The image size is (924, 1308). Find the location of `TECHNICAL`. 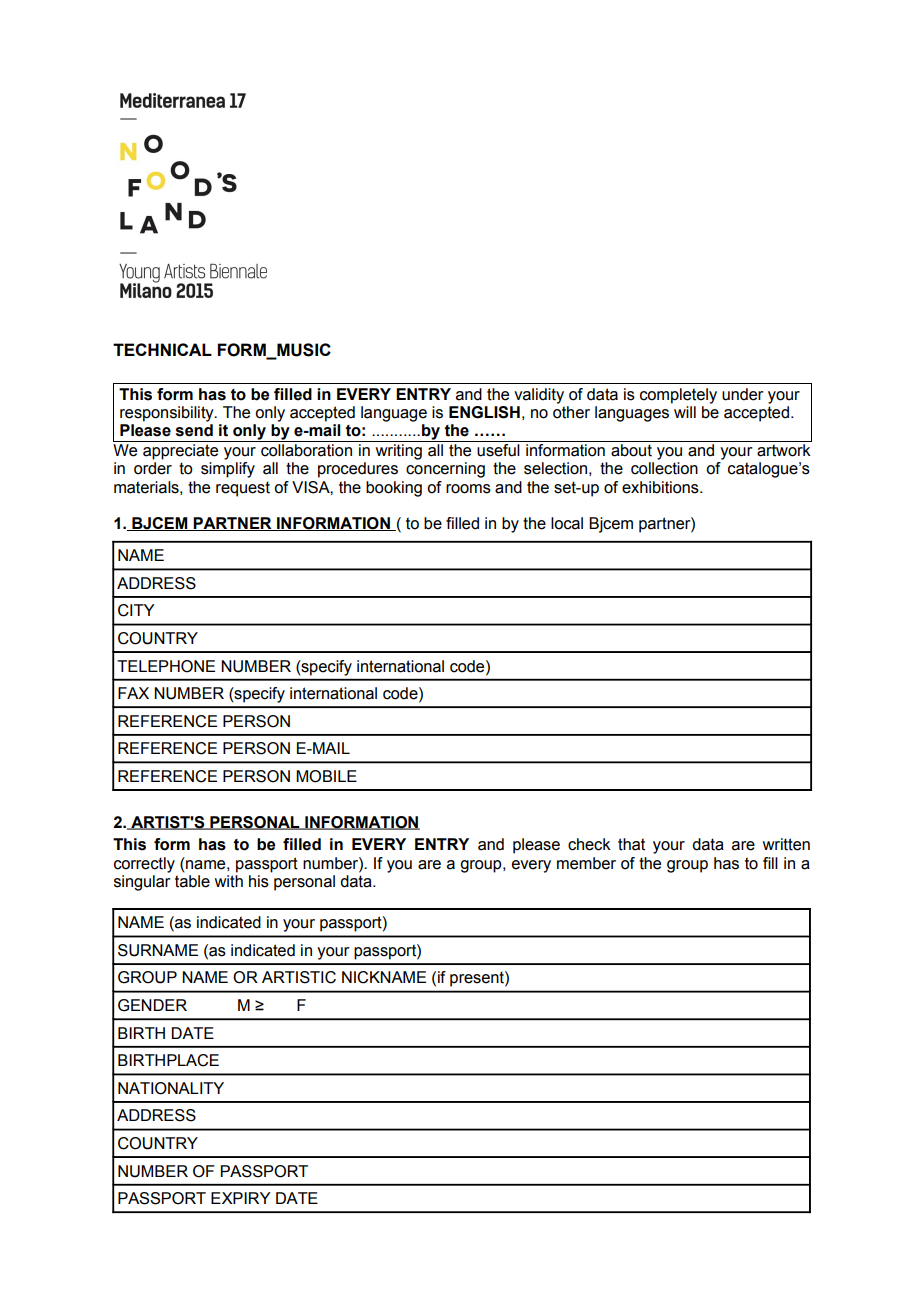

TECHNICAL is located at coordinates (162, 349).
